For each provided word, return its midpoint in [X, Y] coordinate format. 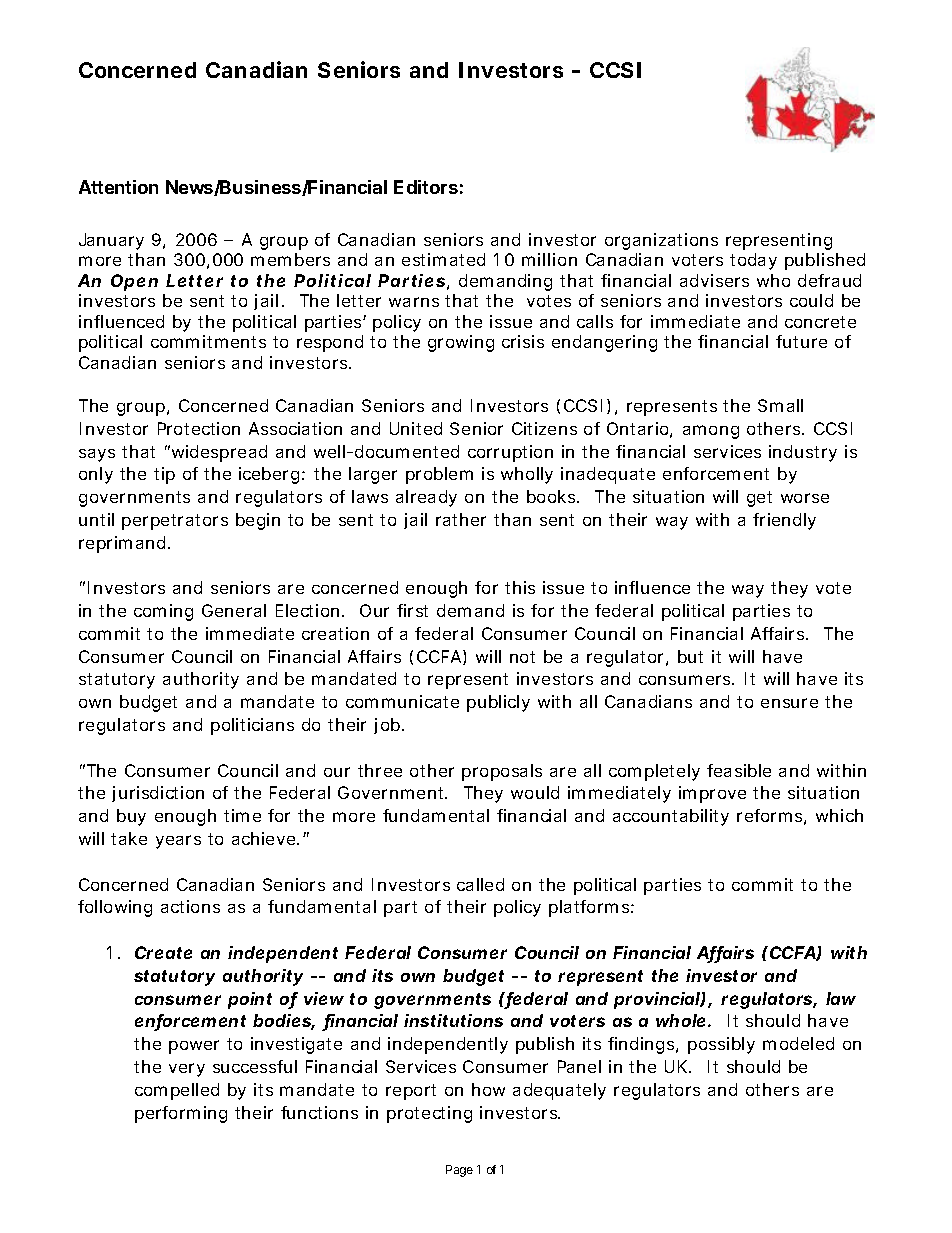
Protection [199, 428]
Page [459, 1171]
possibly [721, 1045]
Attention [118, 187]
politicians [252, 726]
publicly [498, 703]
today [753, 261]
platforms [590, 908]
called [480, 884]
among [711, 432]
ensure [789, 703]
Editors [426, 187]
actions [190, 906]
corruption [510, 453]
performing [181, 1114]
